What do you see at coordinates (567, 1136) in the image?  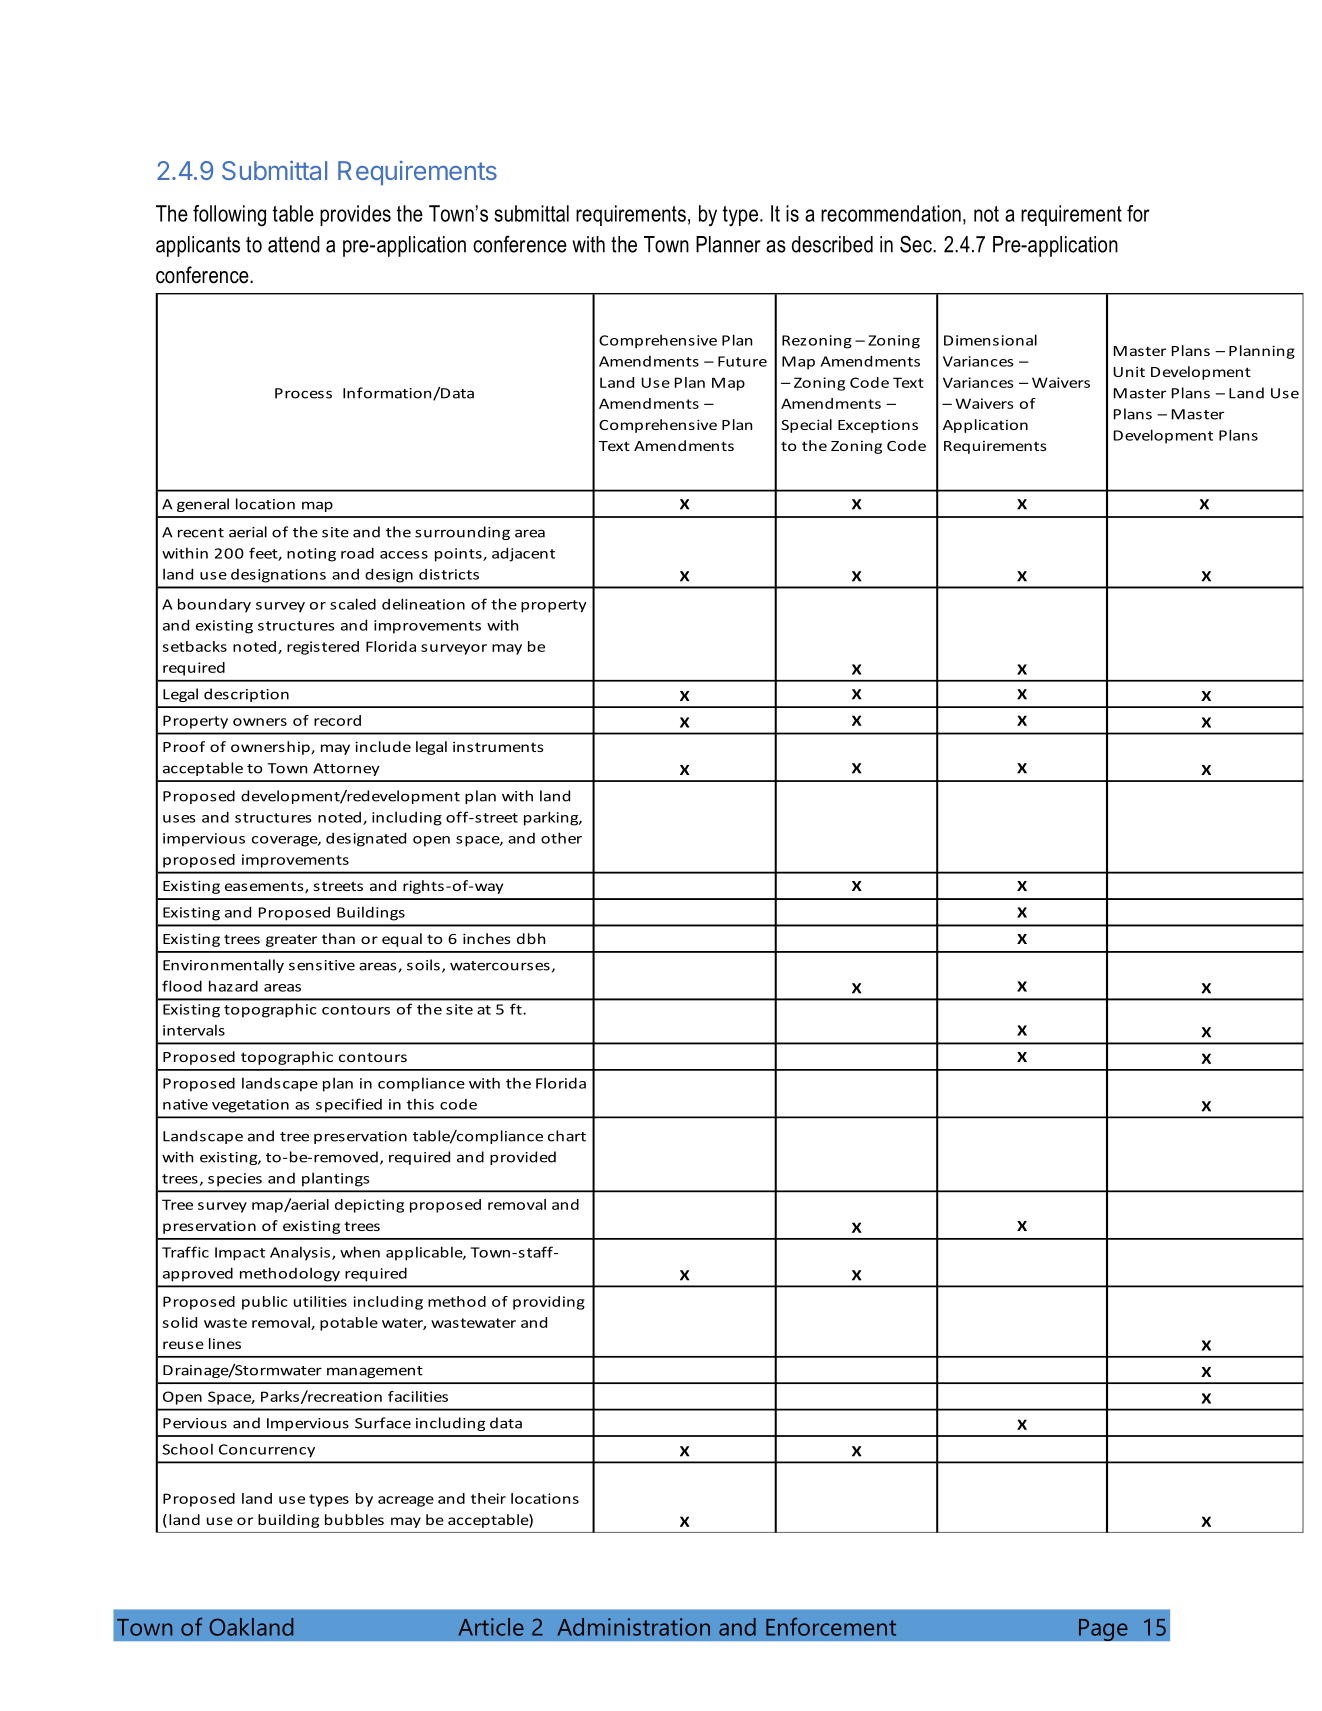 I see `chart` at bounding box center [567, 1136].
